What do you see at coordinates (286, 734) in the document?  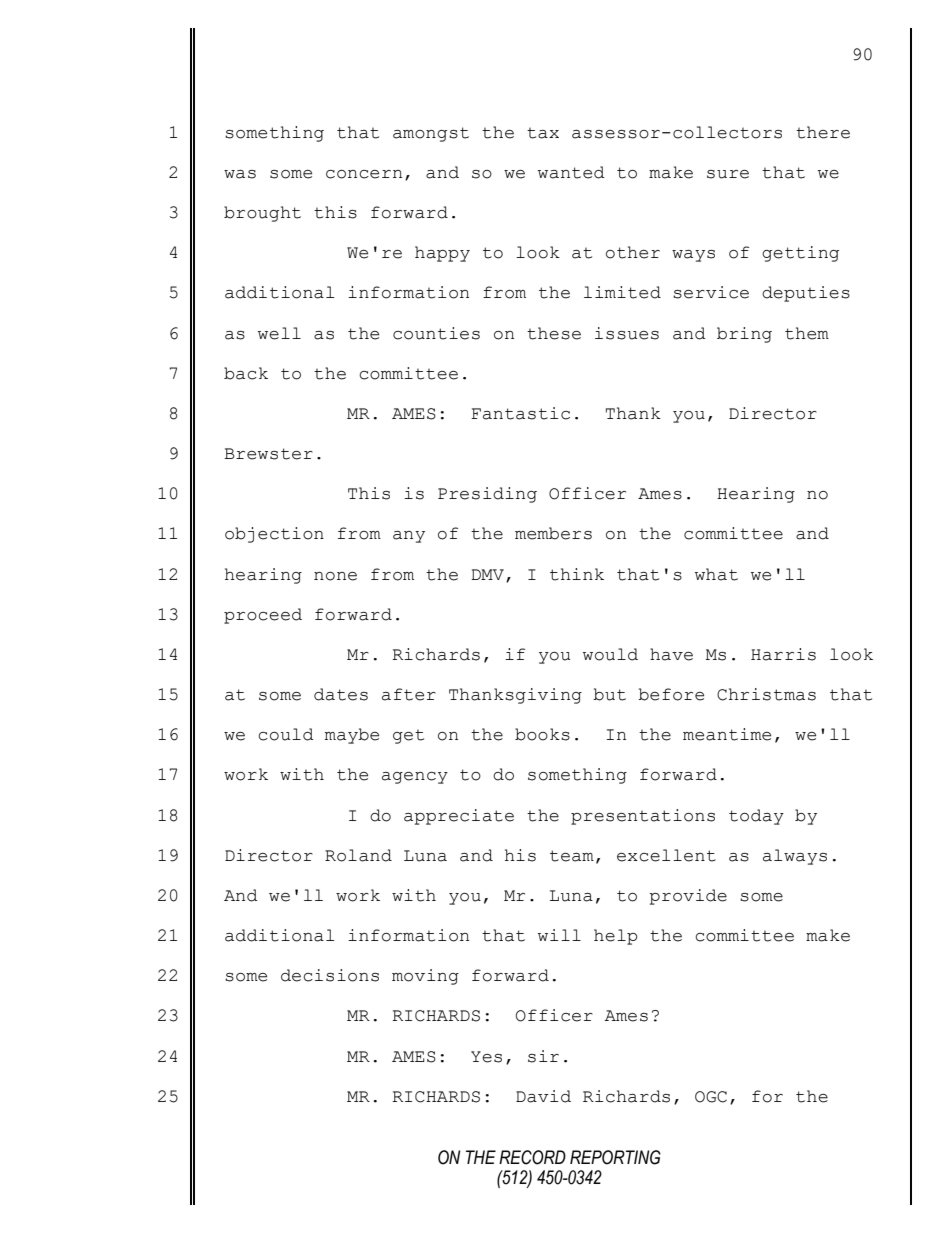 I see `could` at bounding box center [286, 734].
